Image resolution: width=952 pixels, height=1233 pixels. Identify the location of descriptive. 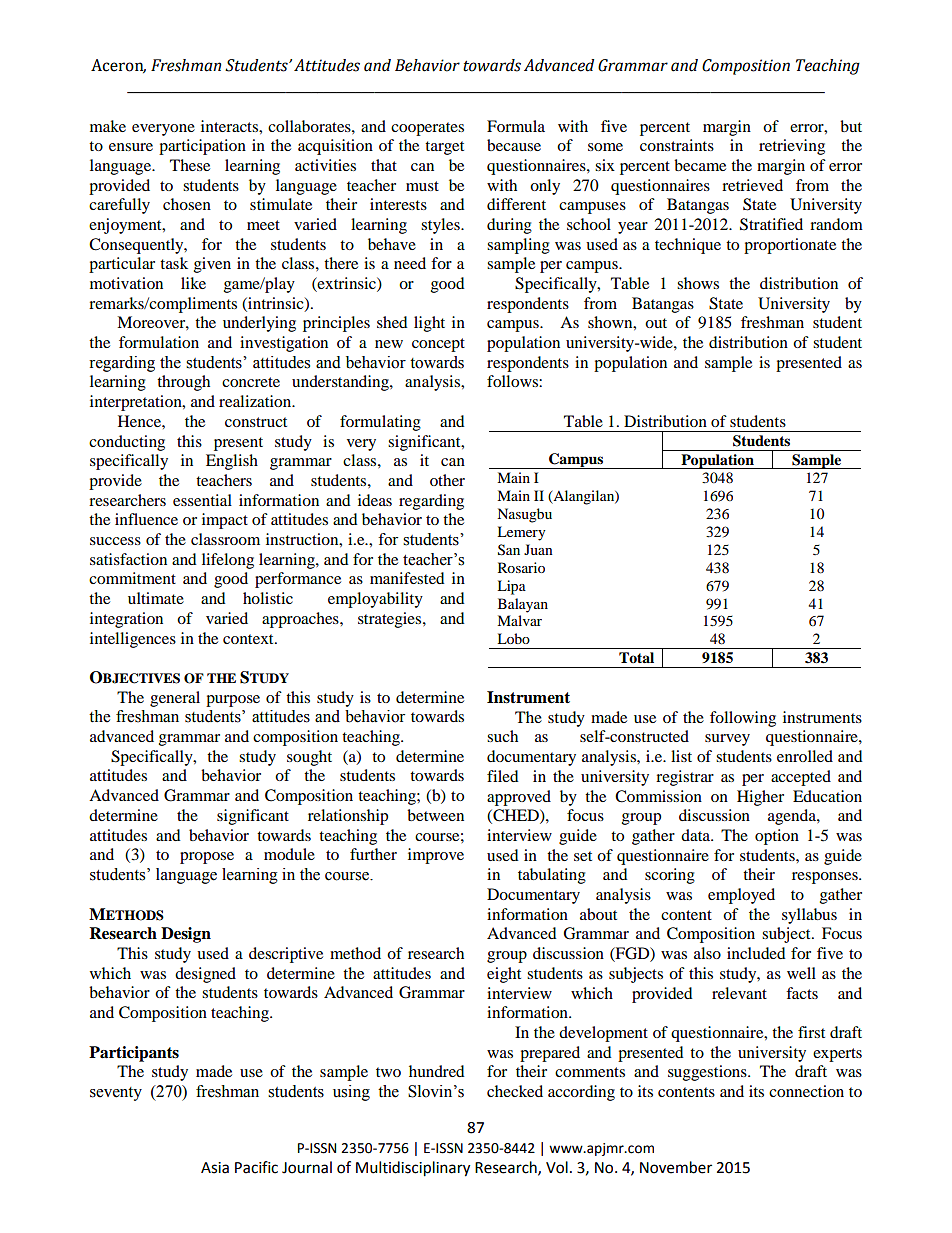
(286, 955).
